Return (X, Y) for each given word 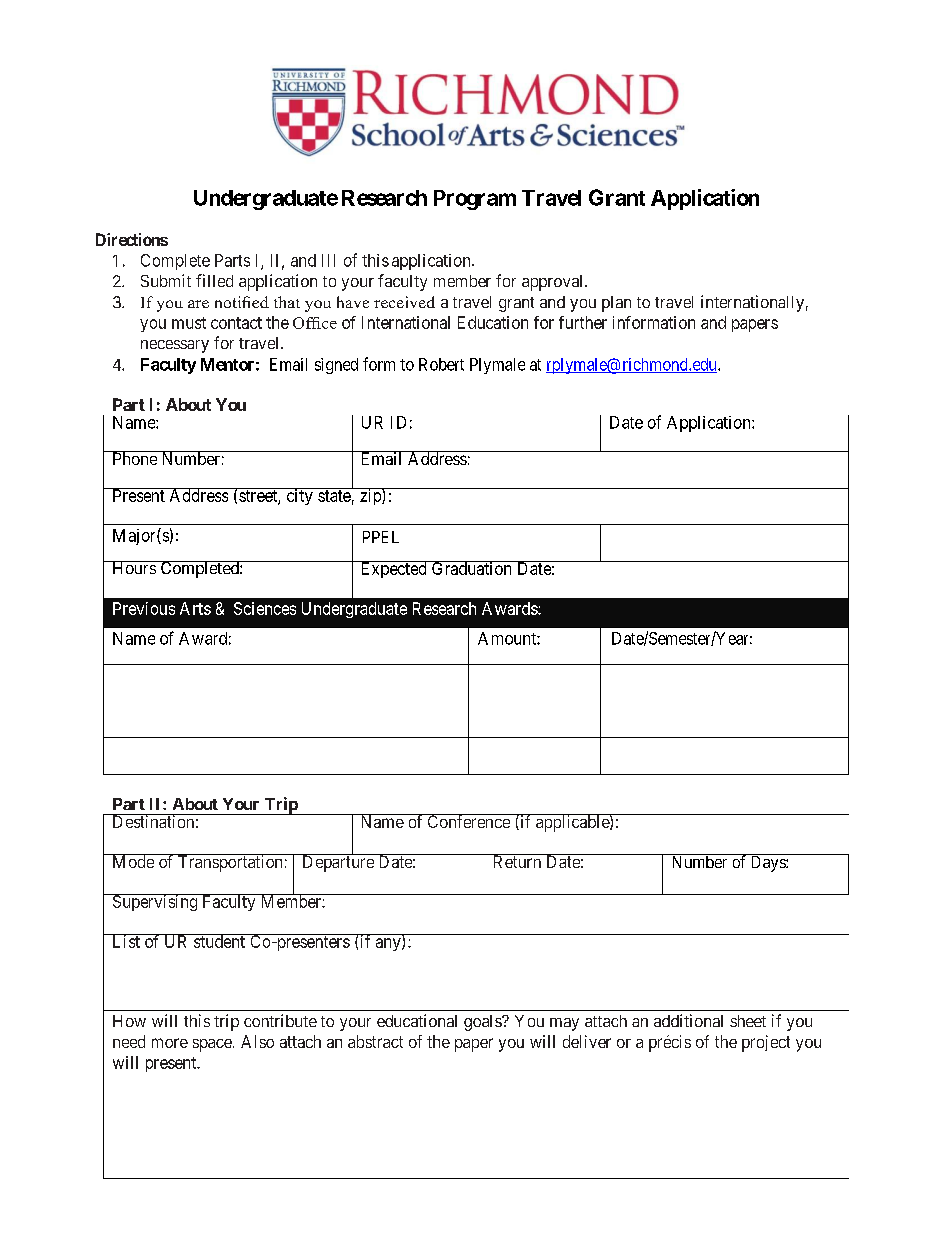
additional (688, 1020)
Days (767, 863)
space (212, 1045)
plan (616, 304)
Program (475, 200)
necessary (175, 346)
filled (214, 280)
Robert (441, 364)
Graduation (472, 568)
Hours (133, 567)
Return (516, 861)
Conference (468, 821)
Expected (393, 569)
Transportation (230, 863)
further (583, 322)
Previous (144, 608)
